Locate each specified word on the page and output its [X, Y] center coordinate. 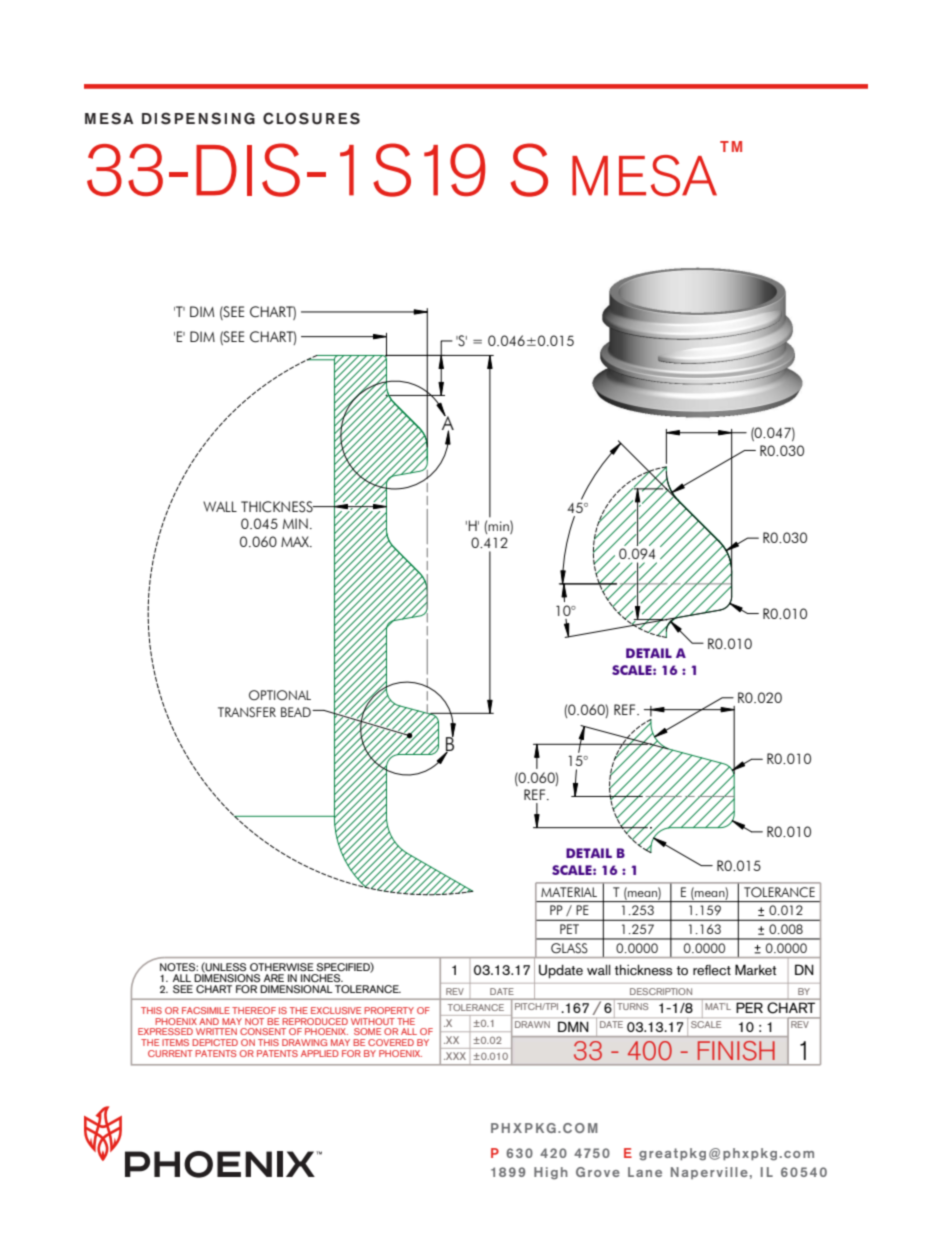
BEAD [297, 712]
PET [569, 929]
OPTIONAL [280, 695]
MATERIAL [569, 892]
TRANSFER [247, 712]
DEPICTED [215, 1042]
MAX [296, 541]
